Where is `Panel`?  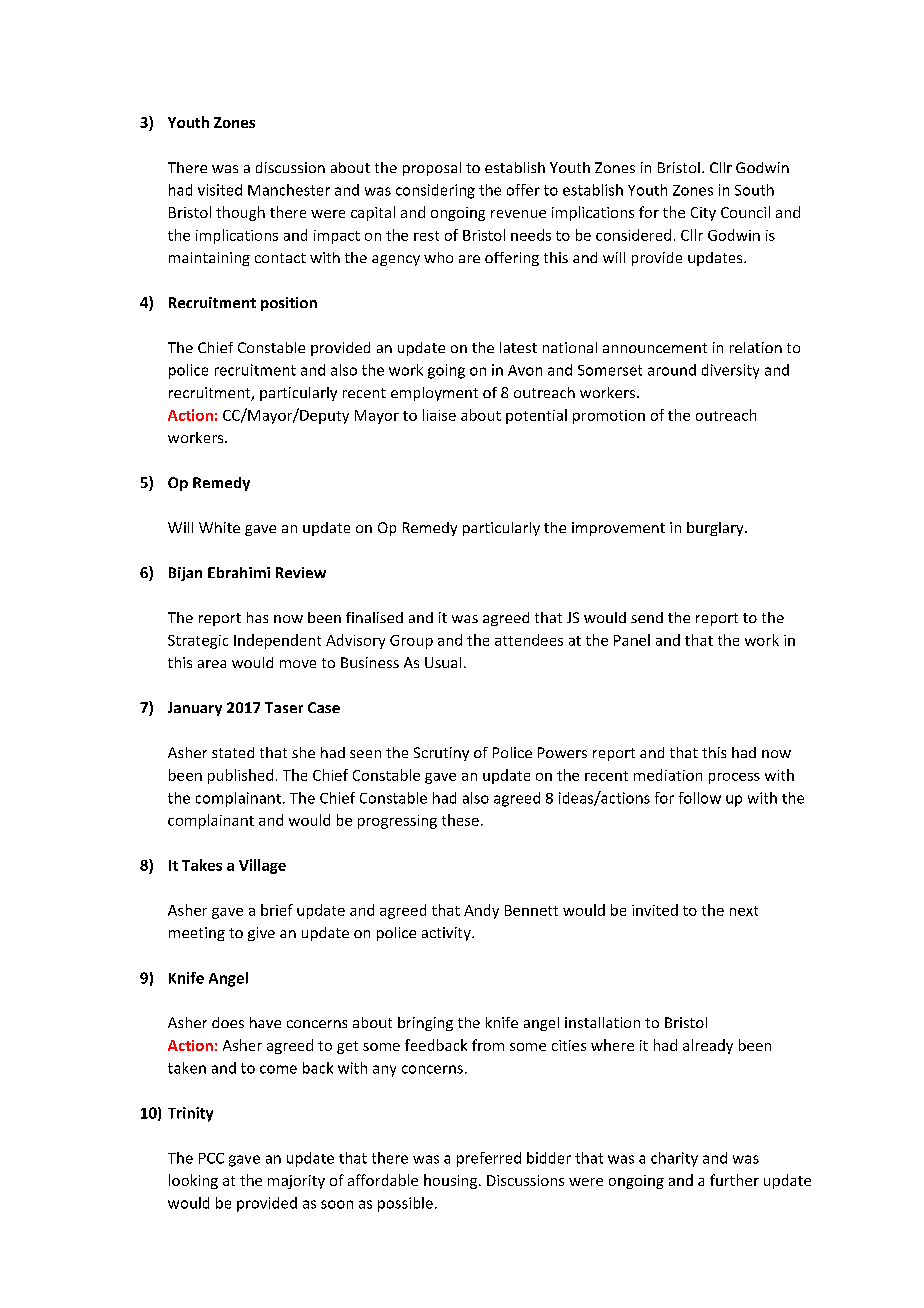 Panel is located at coordinates (632, 640).
